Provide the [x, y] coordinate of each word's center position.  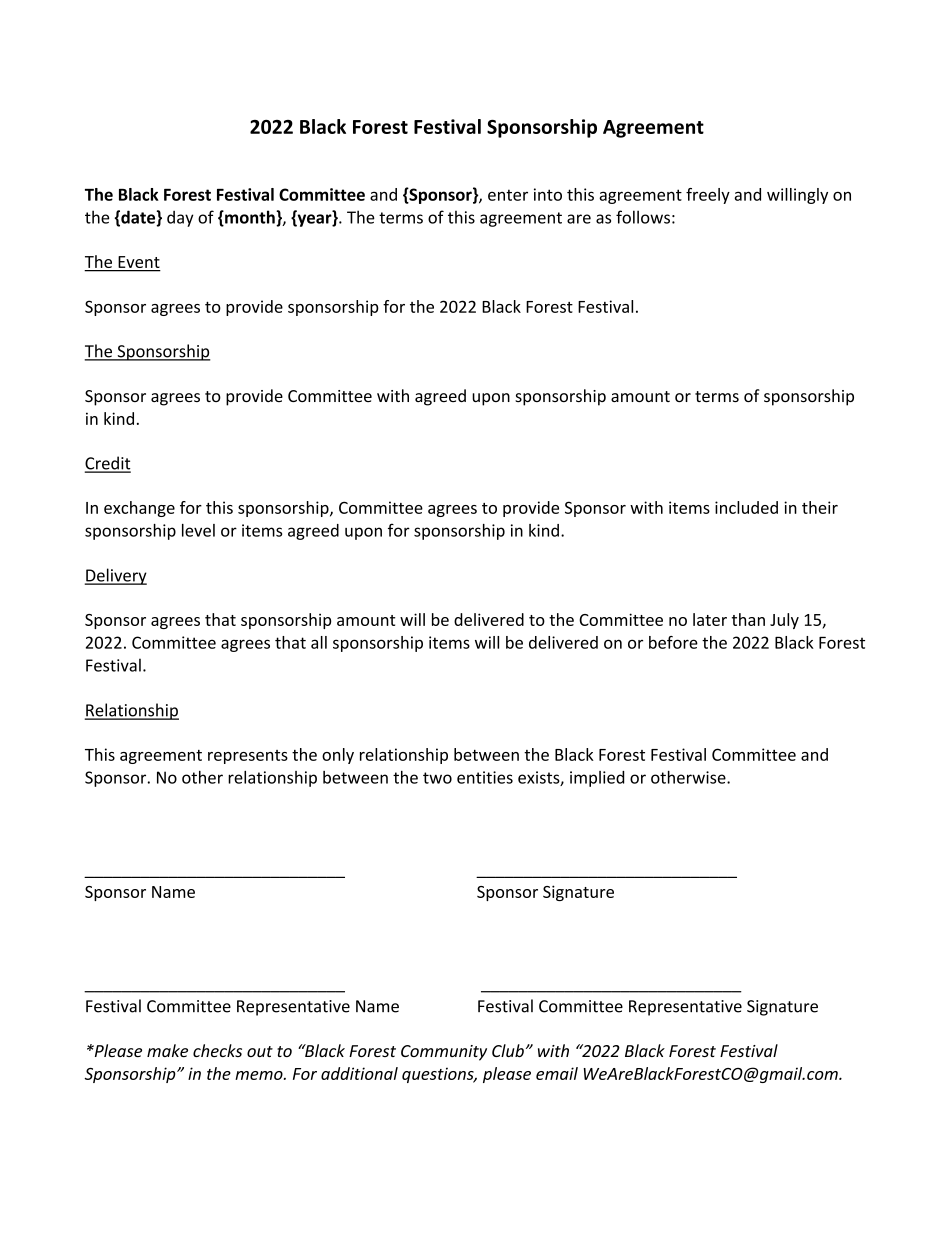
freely [708, 196]
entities [485, 777]
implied [597, 779]
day [180, 219]
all [319, 642]
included [746, 507]
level [198, 530]
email [557, 1073]
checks [217, 1050]
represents [248, 757]
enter [508, 195]
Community [444, 1053]
